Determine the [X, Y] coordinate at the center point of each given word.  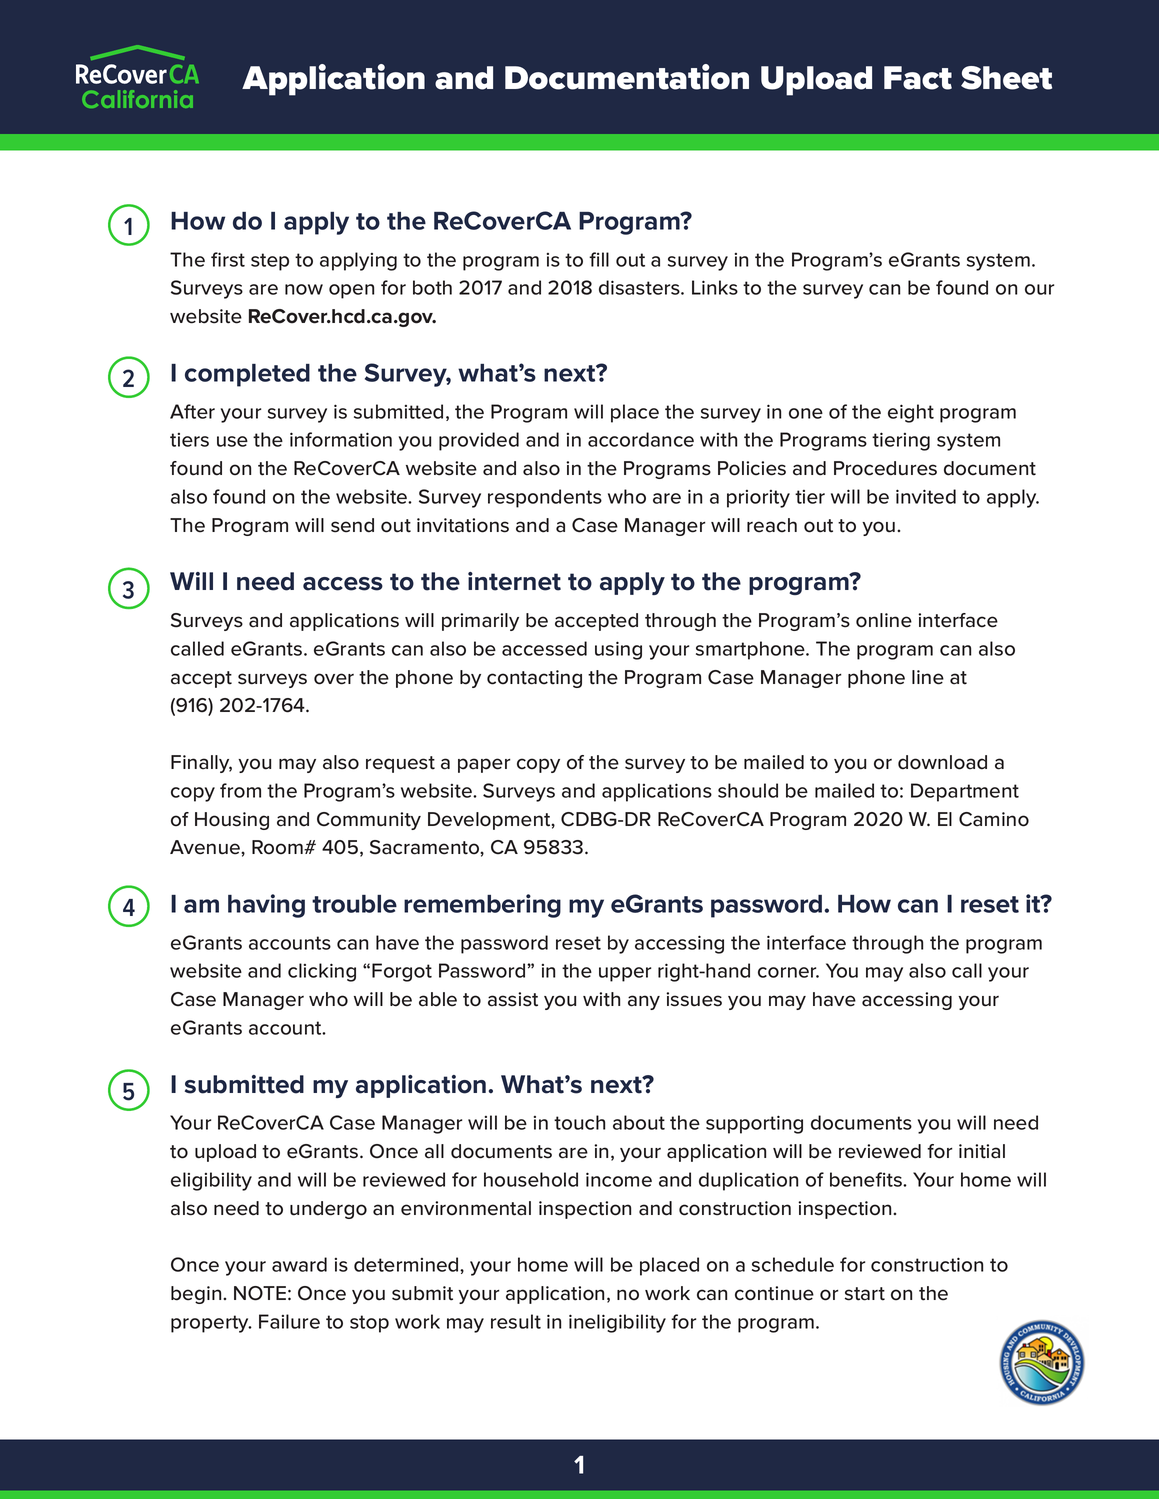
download [942, 762]
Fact [918, 78]
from [240, 790]
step [270, 262]
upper [625, 974]
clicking [322, 972]
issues [694, 999]
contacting [534, 679]
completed [247, 375]
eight [911, 413]
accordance [641, 439]
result [516, 1321]
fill [599, 259]
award [299, 1264]
